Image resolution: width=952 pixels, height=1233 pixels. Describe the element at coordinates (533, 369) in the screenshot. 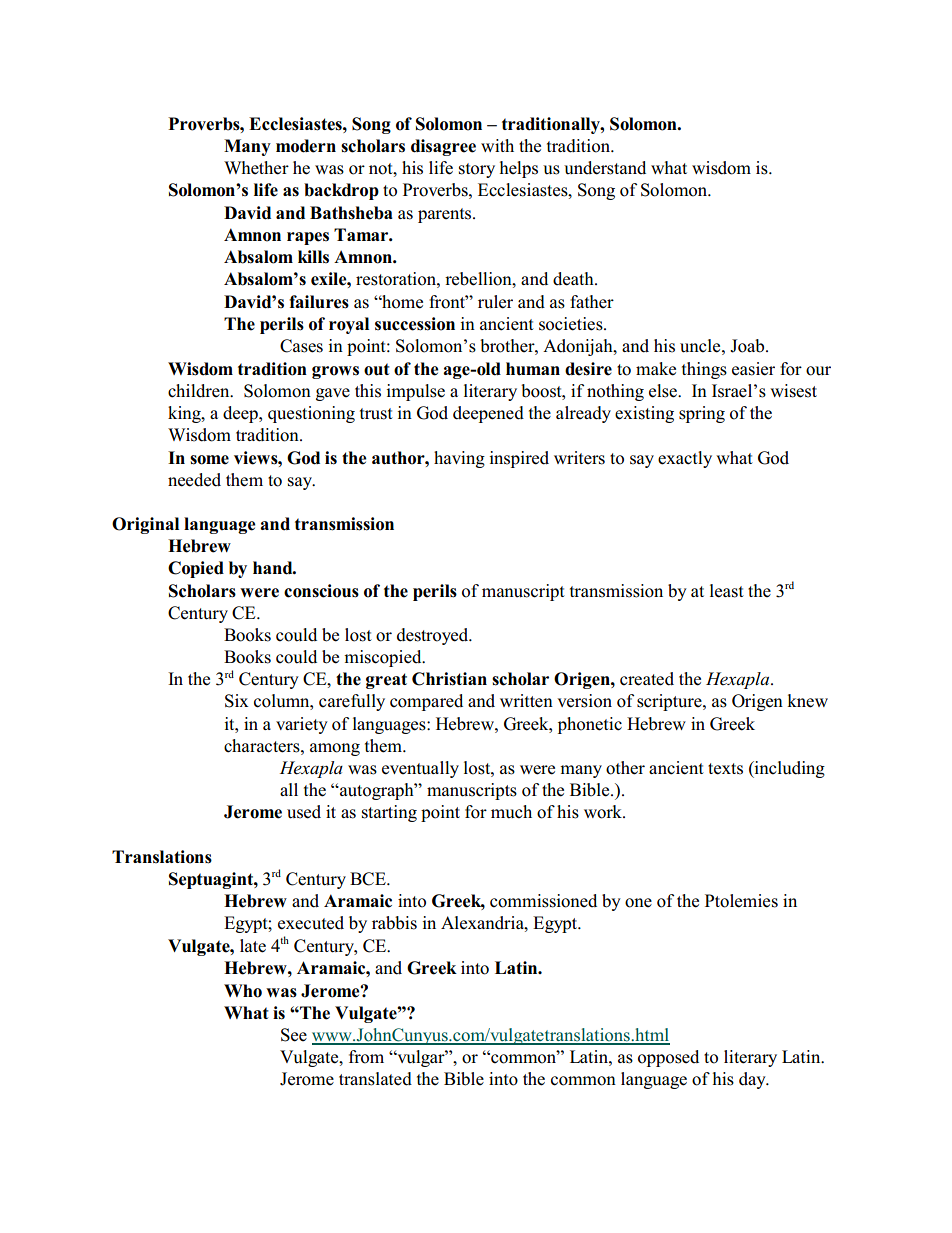

I see `human` at that location.
